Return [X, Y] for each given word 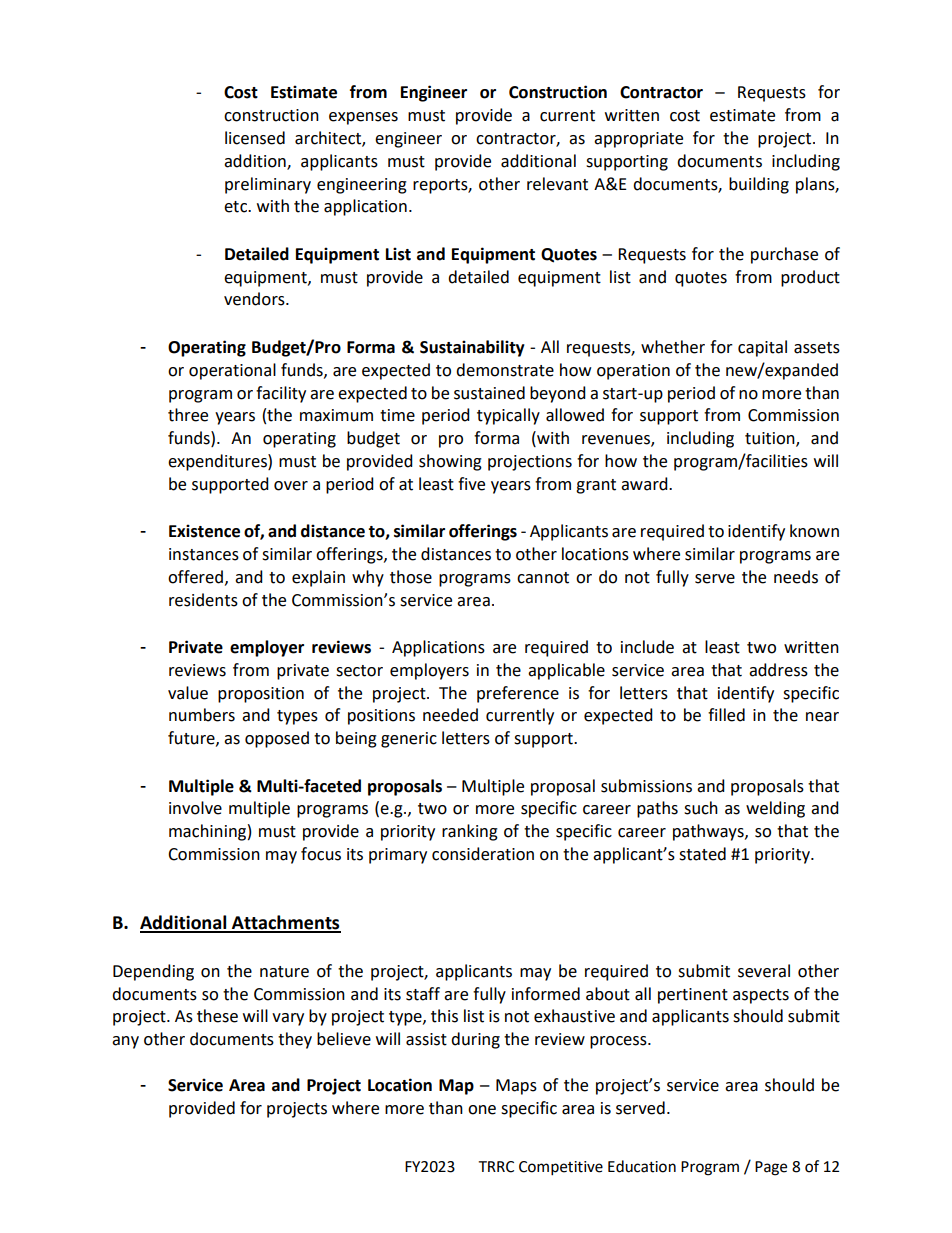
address [778, 670]
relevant [557, 184]
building [759, 185]
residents [203, 600]
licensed [255, 138]
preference [518, 694]
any [125, 1042]
